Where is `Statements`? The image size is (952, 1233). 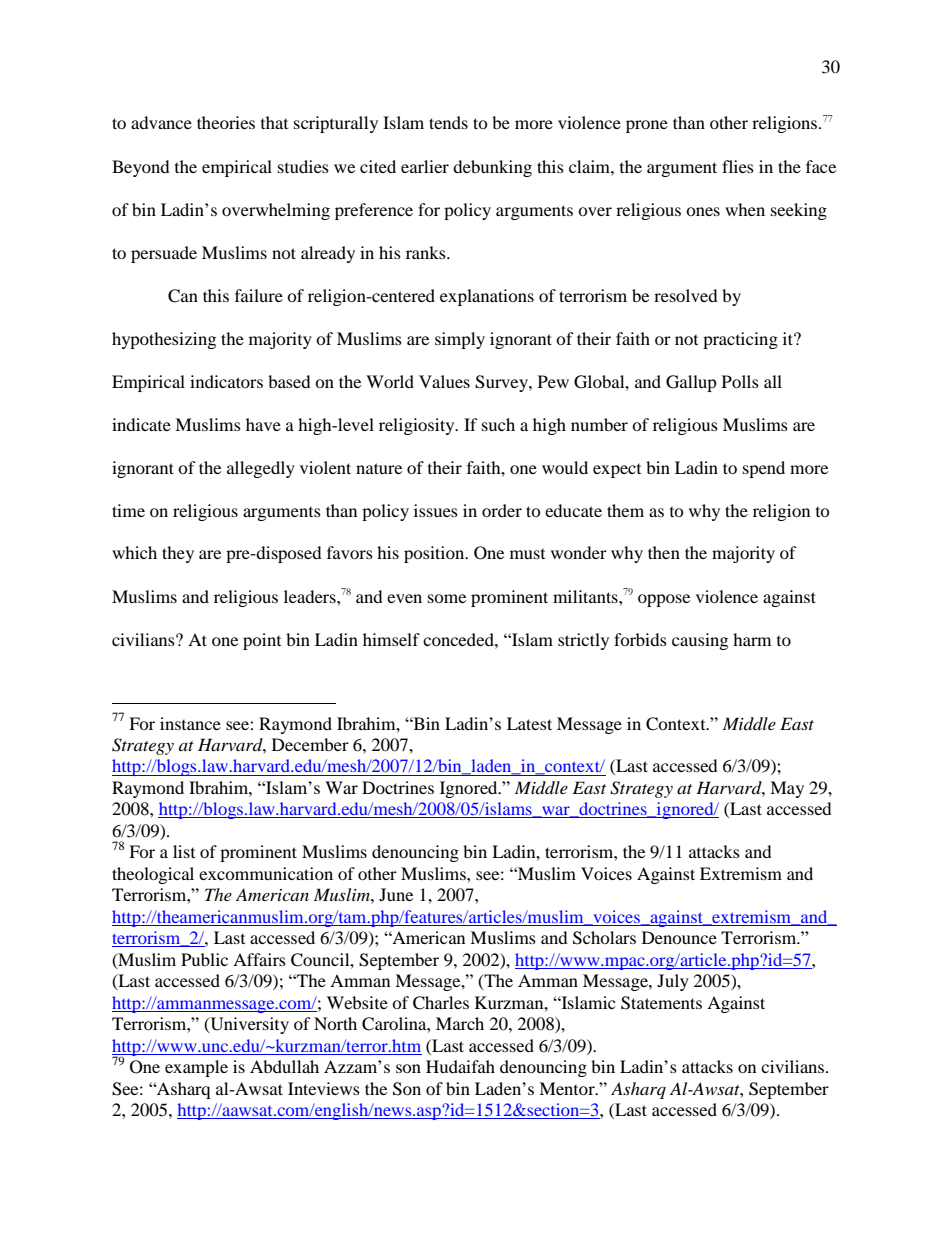 Statements is located at coordinates (661, 1003).
